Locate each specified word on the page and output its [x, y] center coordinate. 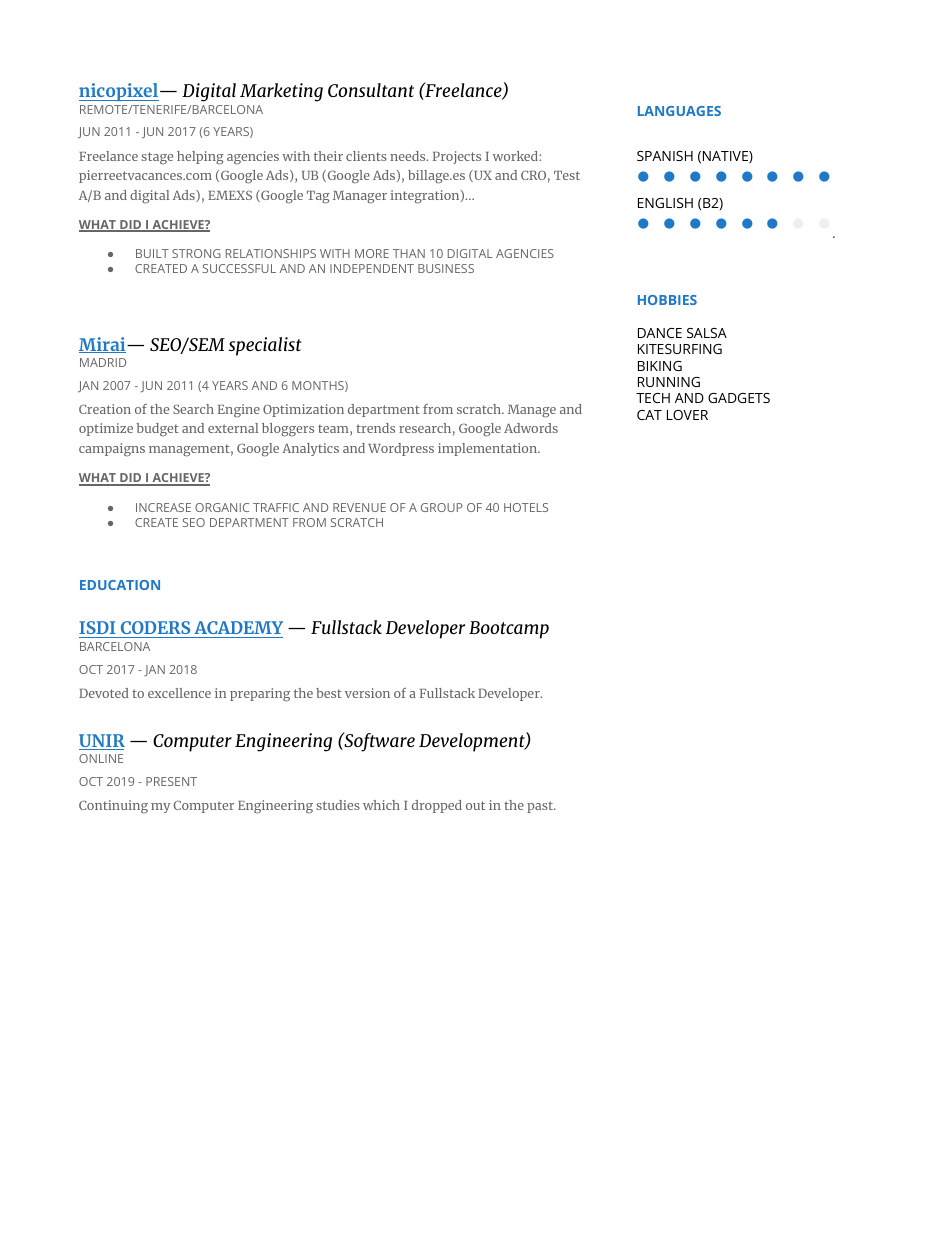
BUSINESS [446, 268]
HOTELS [526, 507]
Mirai [103, 345]
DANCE [660, 333]
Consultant [371, 90]
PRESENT [171, 781]
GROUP [442, 507]
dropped [437, 806]
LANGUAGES [679, 111]
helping [200, 158]
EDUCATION [120, 585]
